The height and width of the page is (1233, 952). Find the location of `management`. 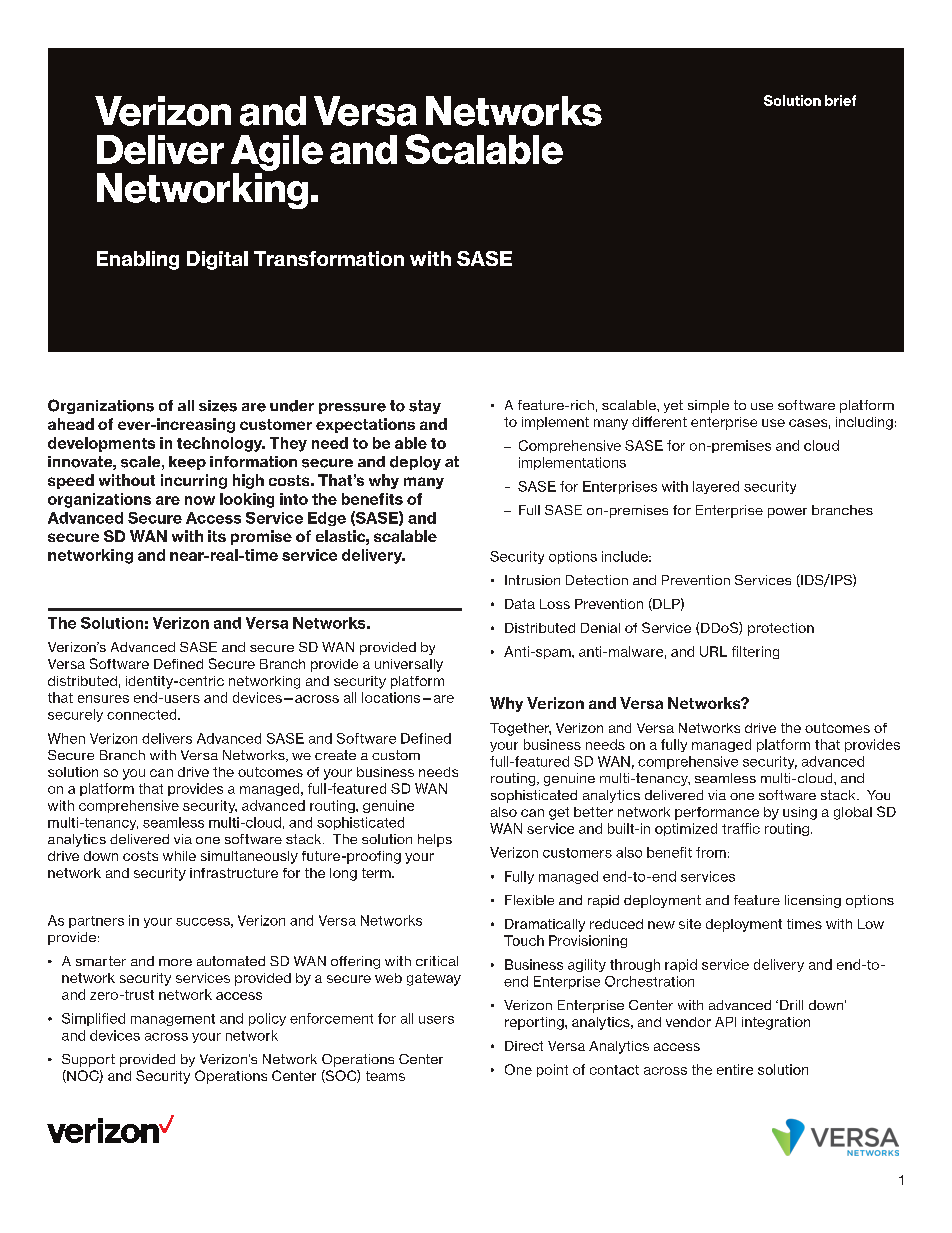

management is located at coordinates (173, 1020).
